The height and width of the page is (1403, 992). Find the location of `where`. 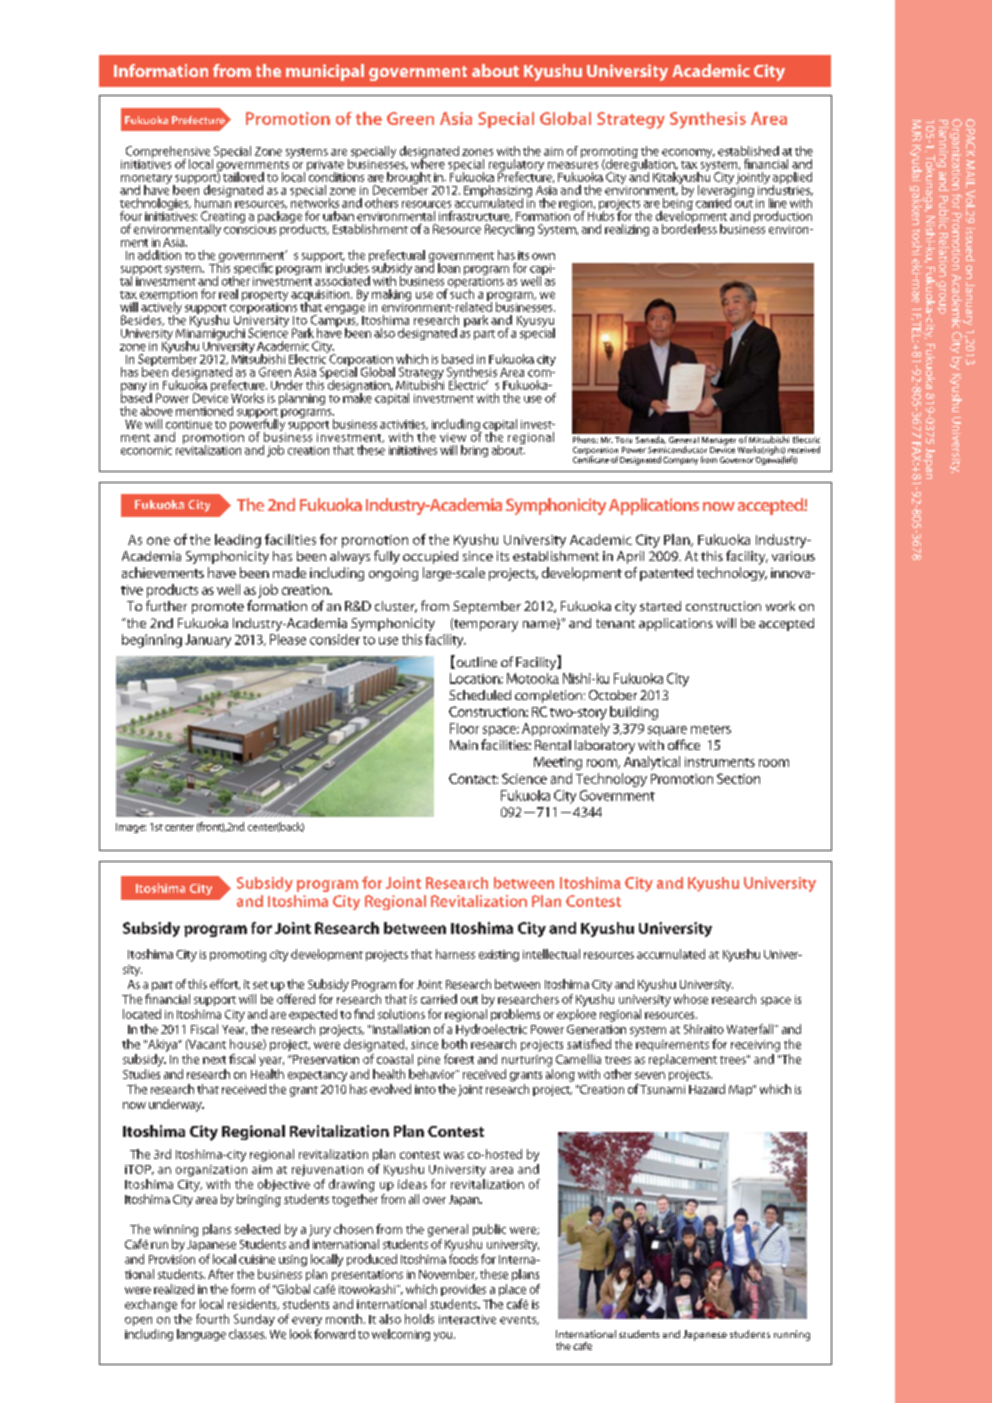

where is located at coordinates (428, 163).
